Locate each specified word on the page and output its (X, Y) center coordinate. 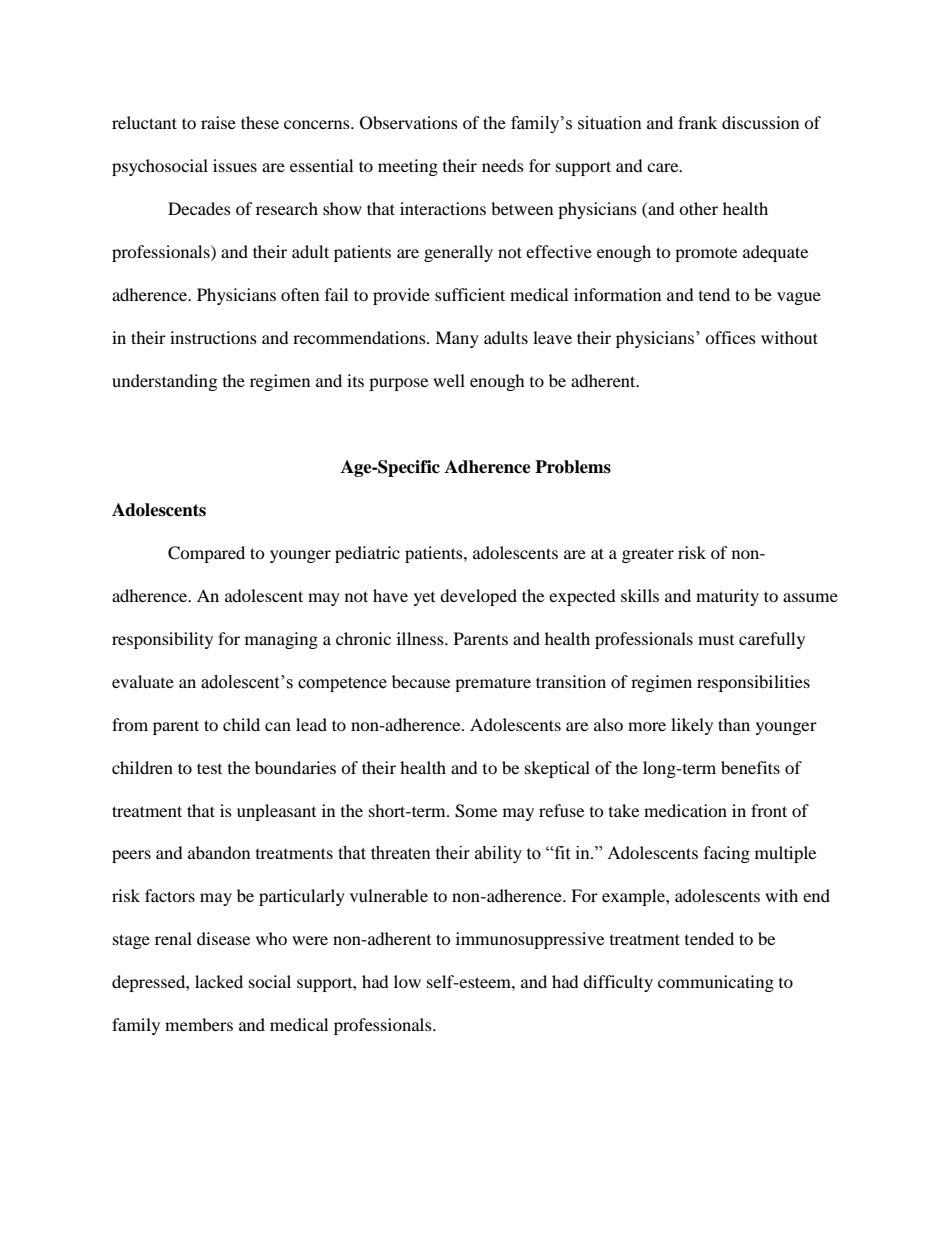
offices (730, 337)
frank (697, 122)
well (449, 380)
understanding (164, 382)
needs (503, 165)
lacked (219, 981)
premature (493, 685)
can (278, 726)
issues (235, 165)
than (734, 724)
